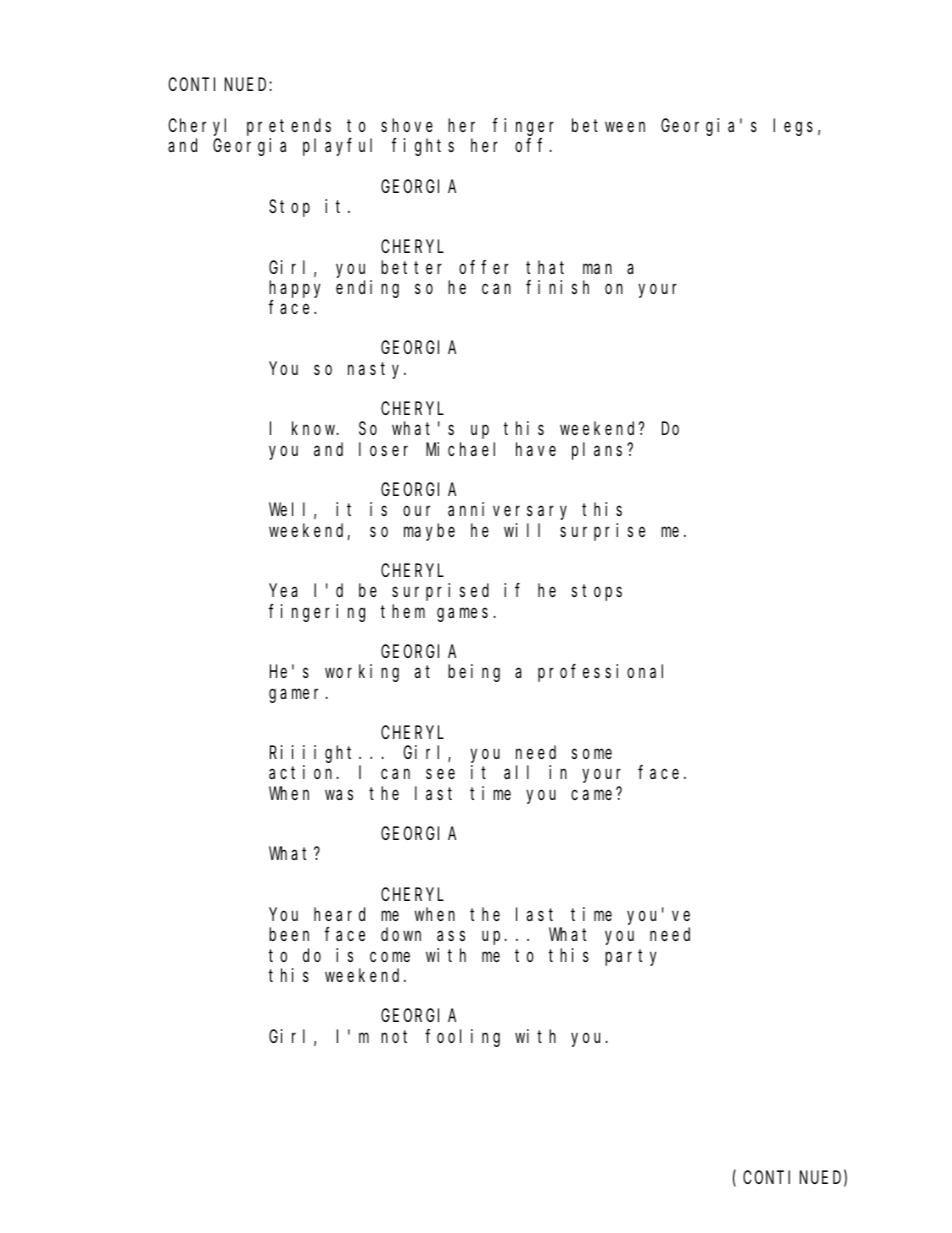 The height and width of the screenshot is (1233, 952). I want to click on maybe, so click(429, 532).
